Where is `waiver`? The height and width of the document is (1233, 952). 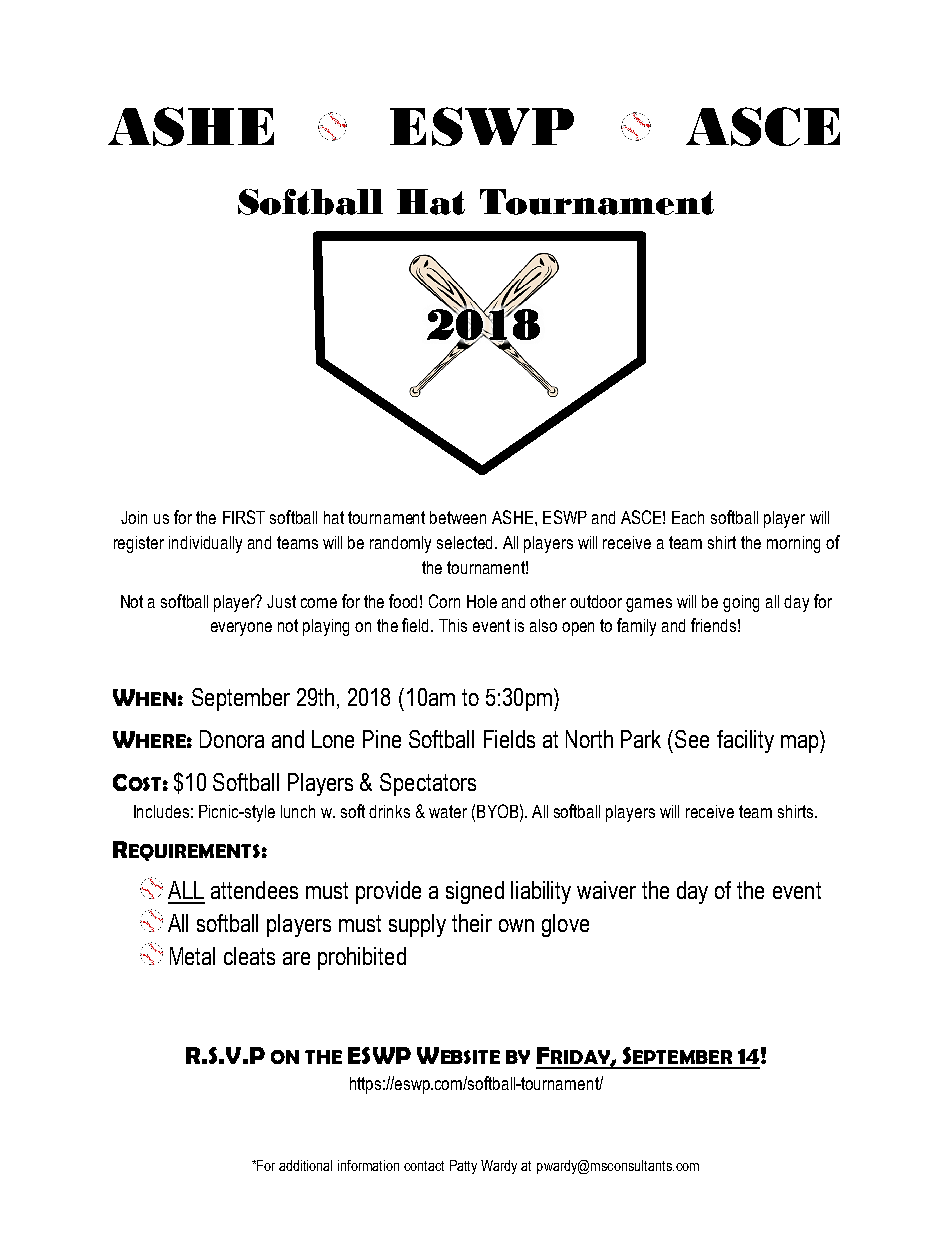
waiver is located at coordinates (606, 890).
